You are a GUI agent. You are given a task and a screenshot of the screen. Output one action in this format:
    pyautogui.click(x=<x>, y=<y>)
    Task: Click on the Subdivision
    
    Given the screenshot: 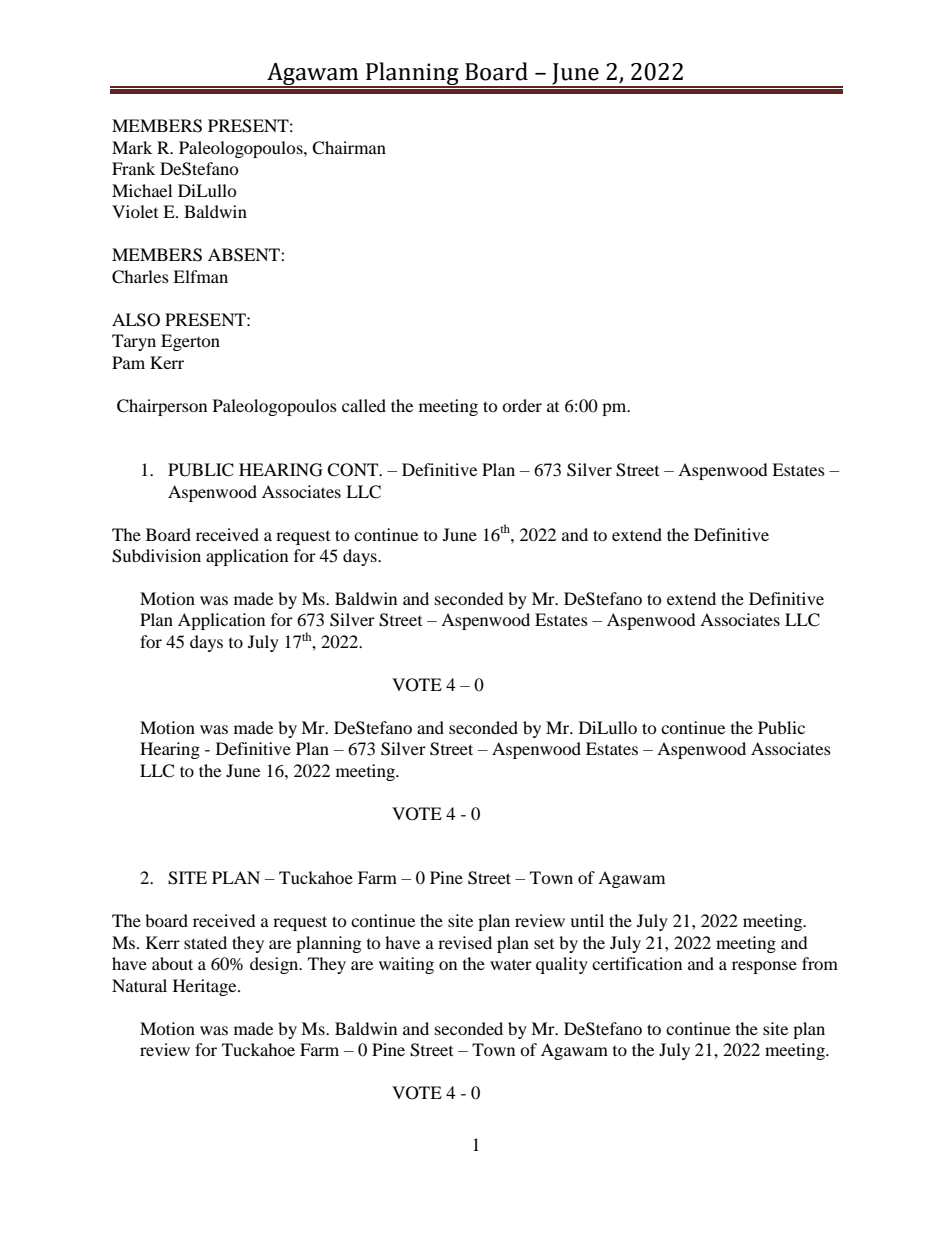 What is the action you would take?
    pyautogui.click(x=156, y=556)
